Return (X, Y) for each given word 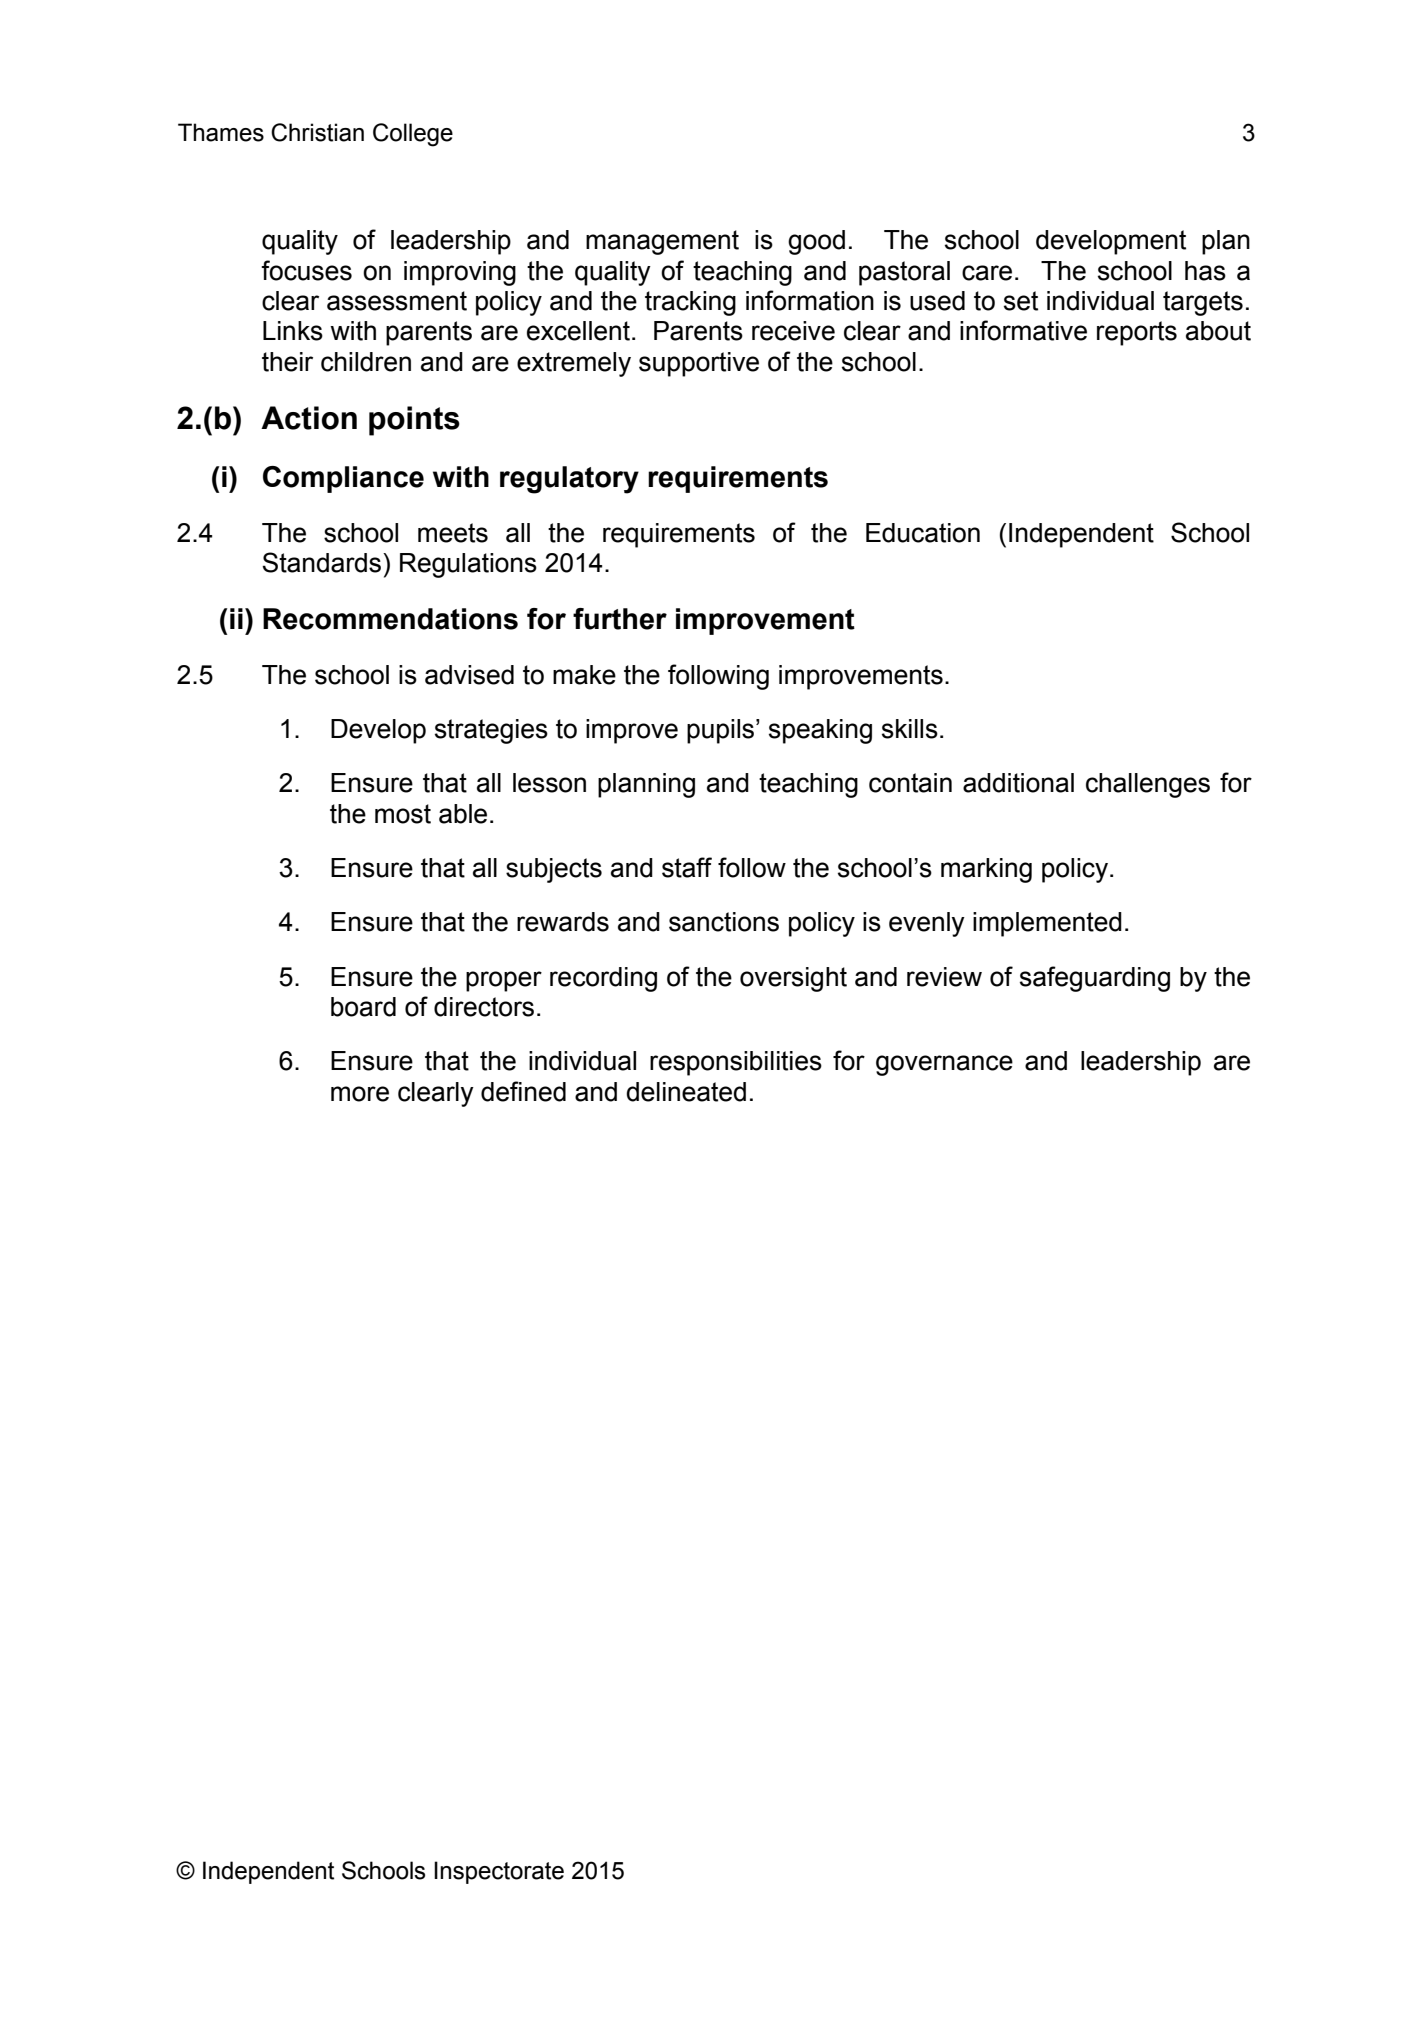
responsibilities (736, 1063)
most (403, 814)
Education (923, 533)
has (1205, 271)
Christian (317, 132)
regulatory (569, 480)
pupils (722, 731)
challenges (1148, 785)
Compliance (343, 479)
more (360, 1094)
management (662, 242)
